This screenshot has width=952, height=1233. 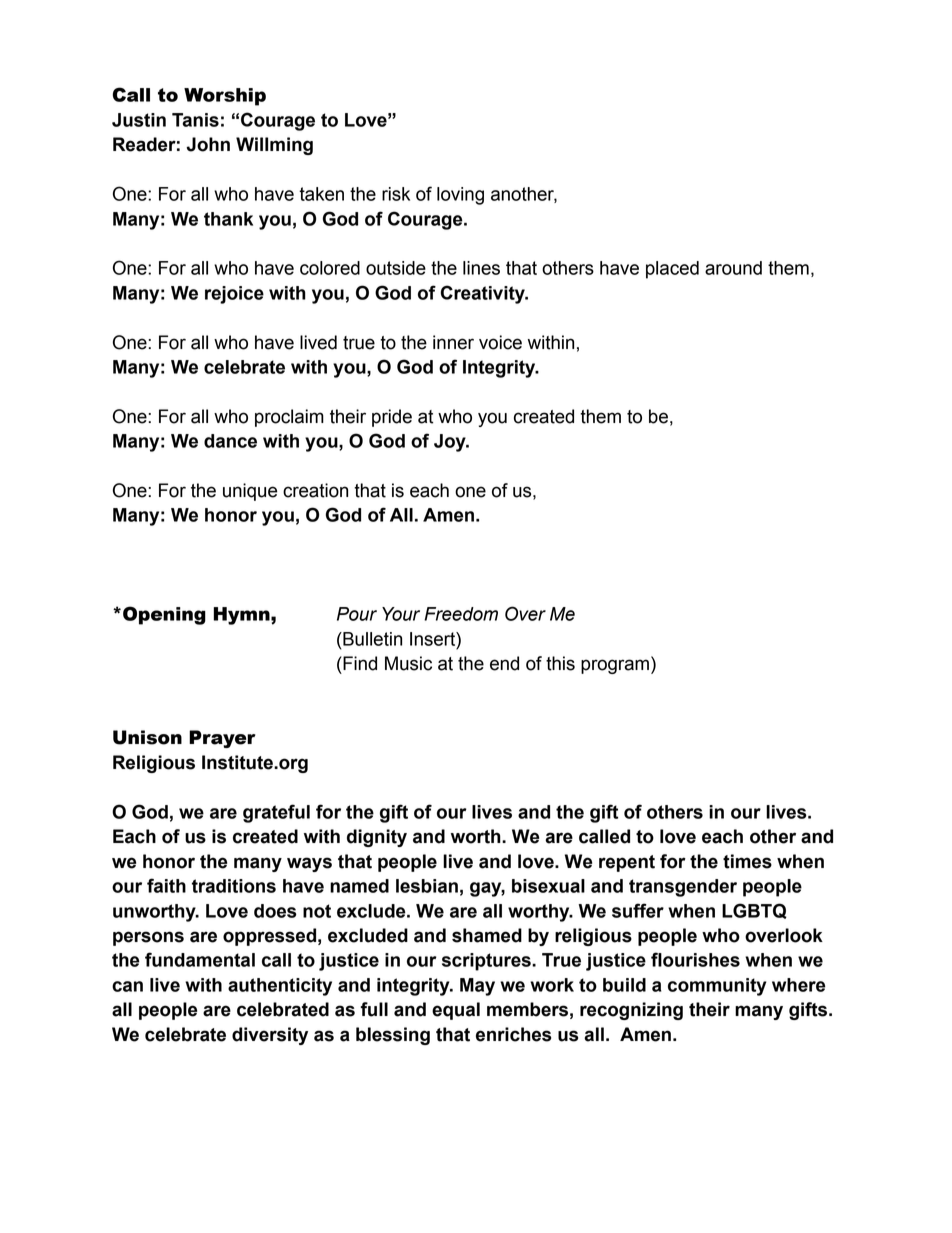 What do you see at coordinates (456, 1011) in the screenshot?
I see `equal` at bounding box center [456, 1011].
